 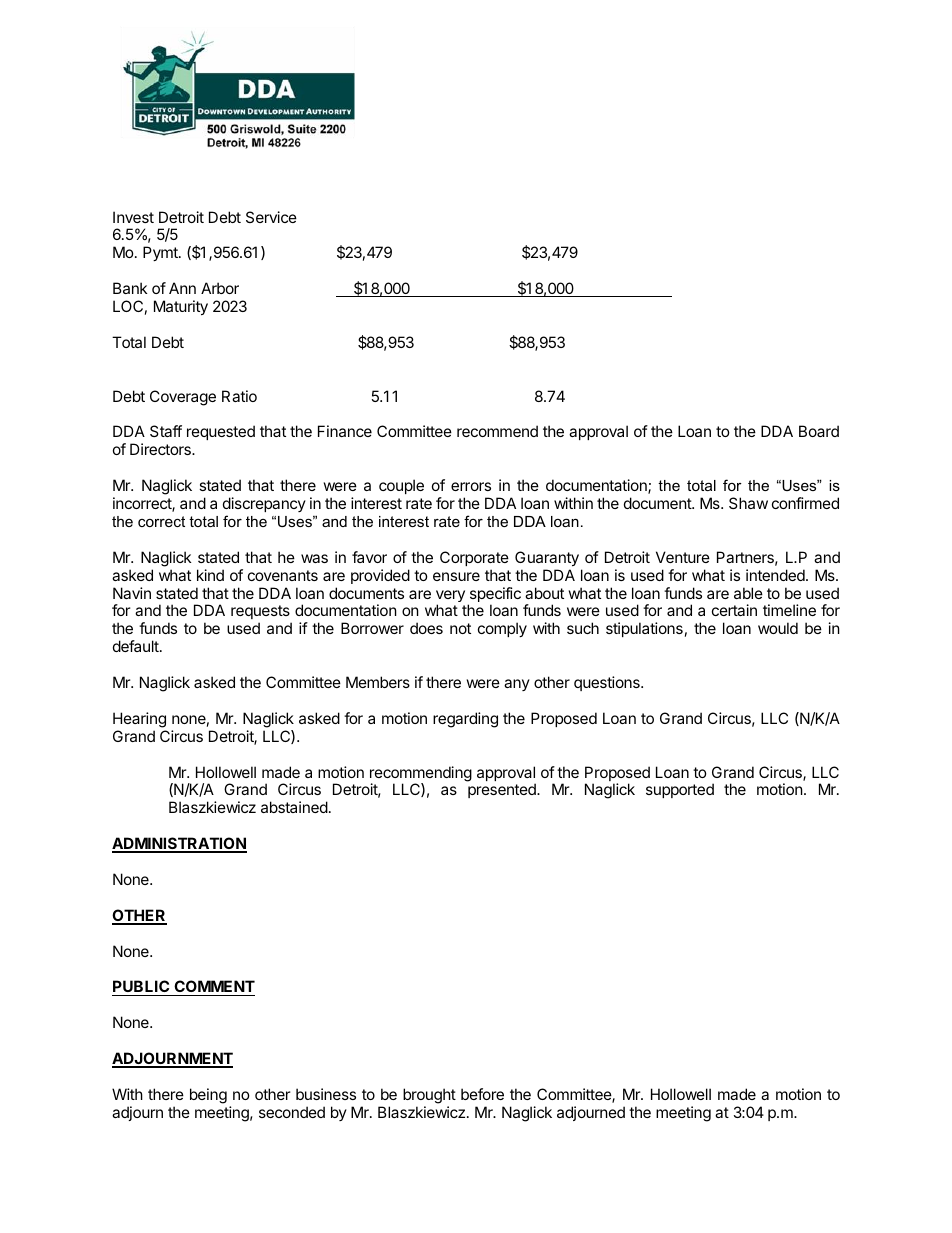 What do you see at coordinates (137, 646) in the screenshot?
I see `default` at bounding box center [137, 646].
